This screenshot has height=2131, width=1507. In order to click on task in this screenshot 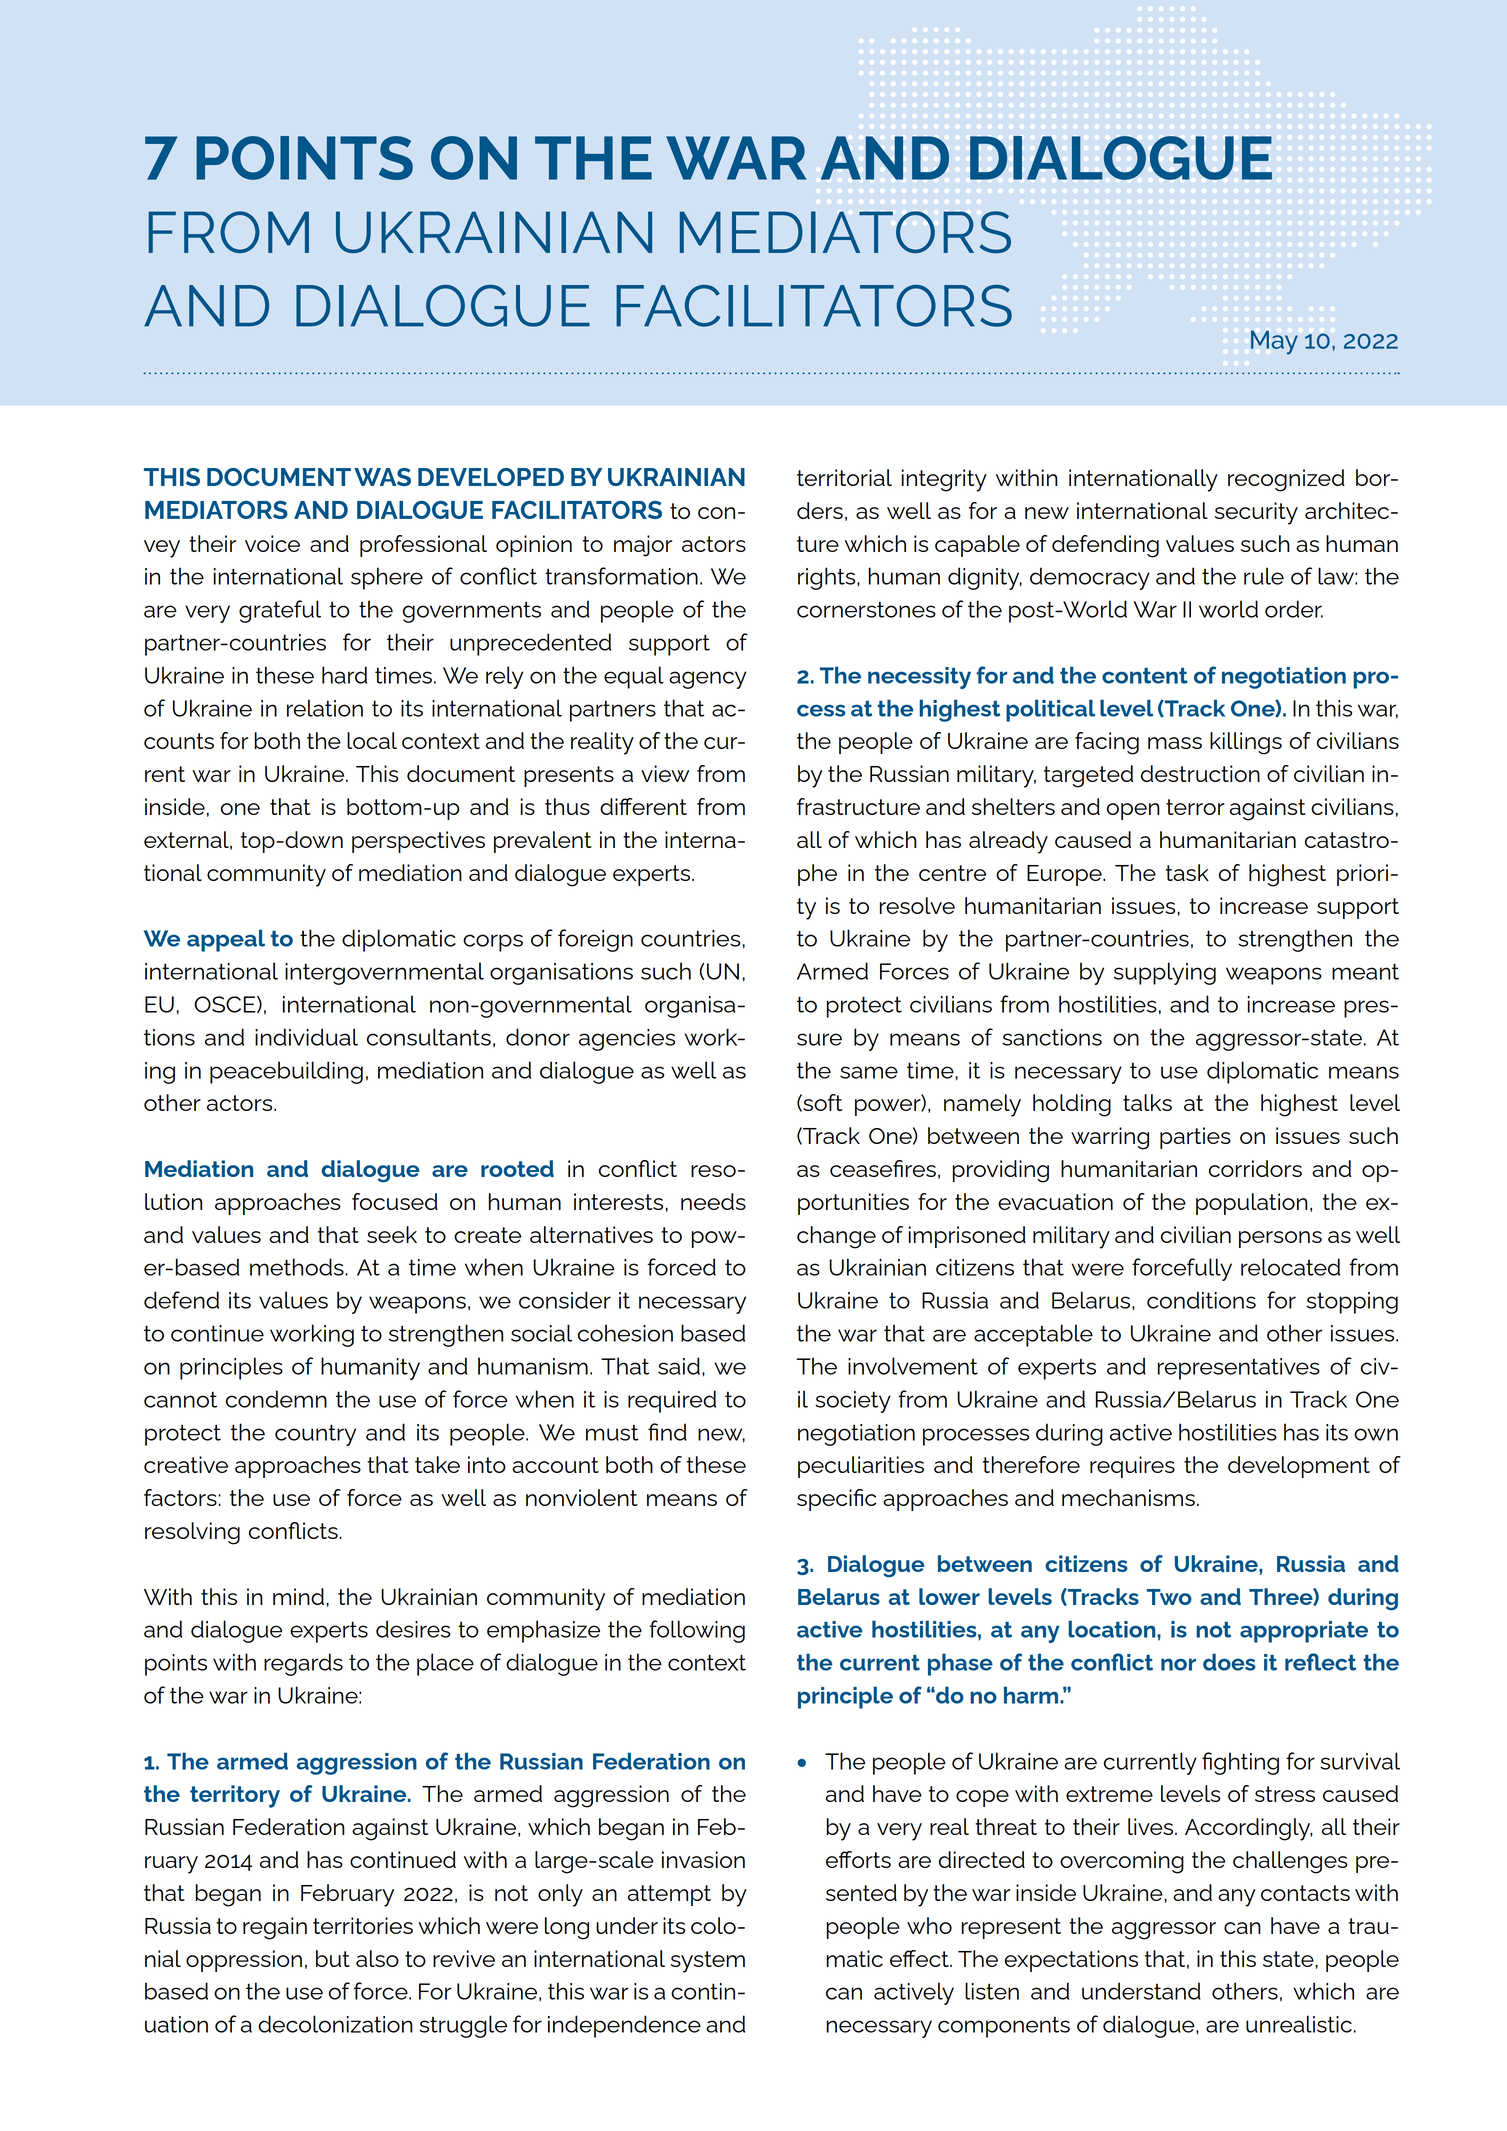, I will do `click(1187, 872)`.
